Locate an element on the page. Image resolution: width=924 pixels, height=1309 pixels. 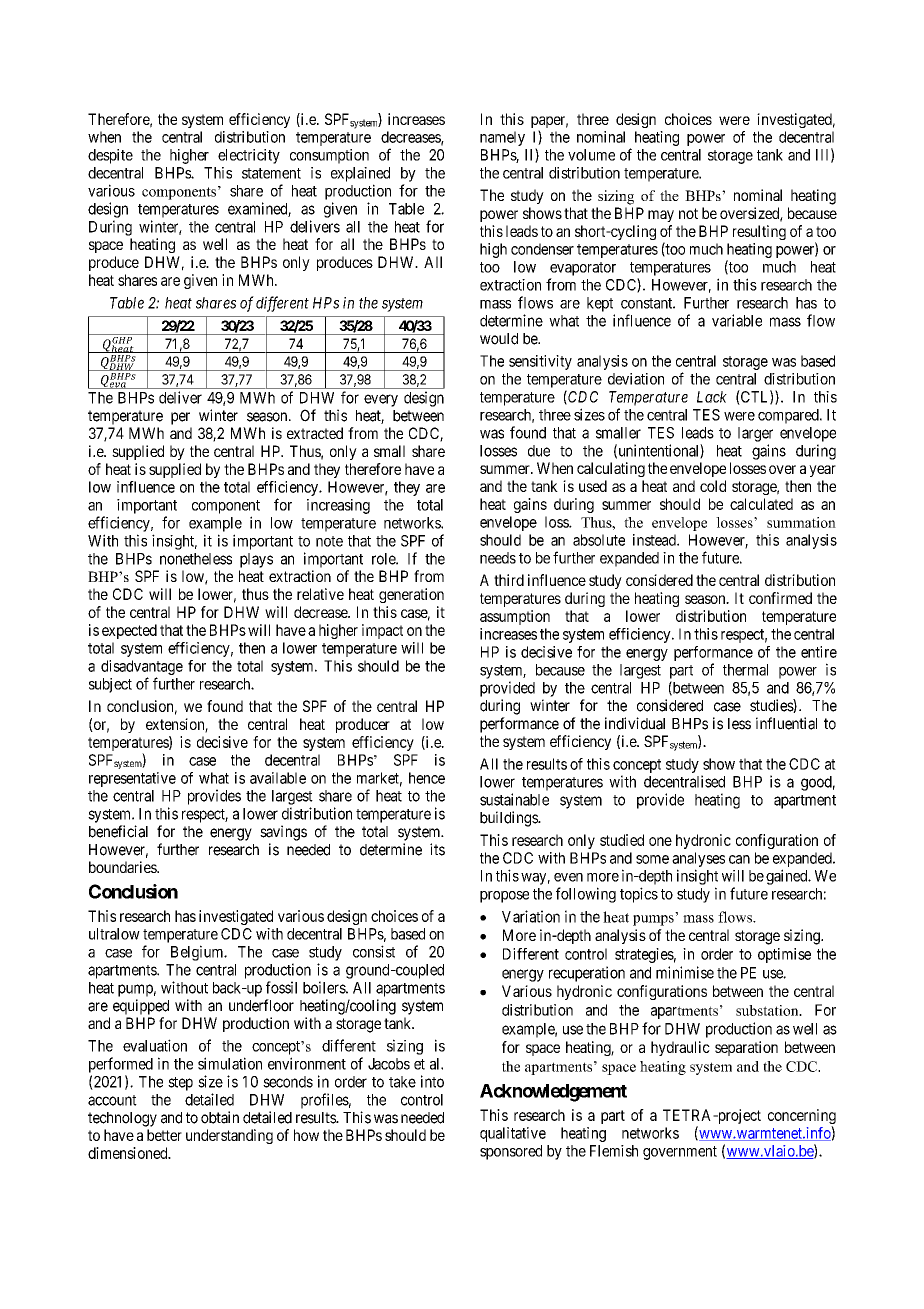
thermal is located at coordinates (745, 670).
